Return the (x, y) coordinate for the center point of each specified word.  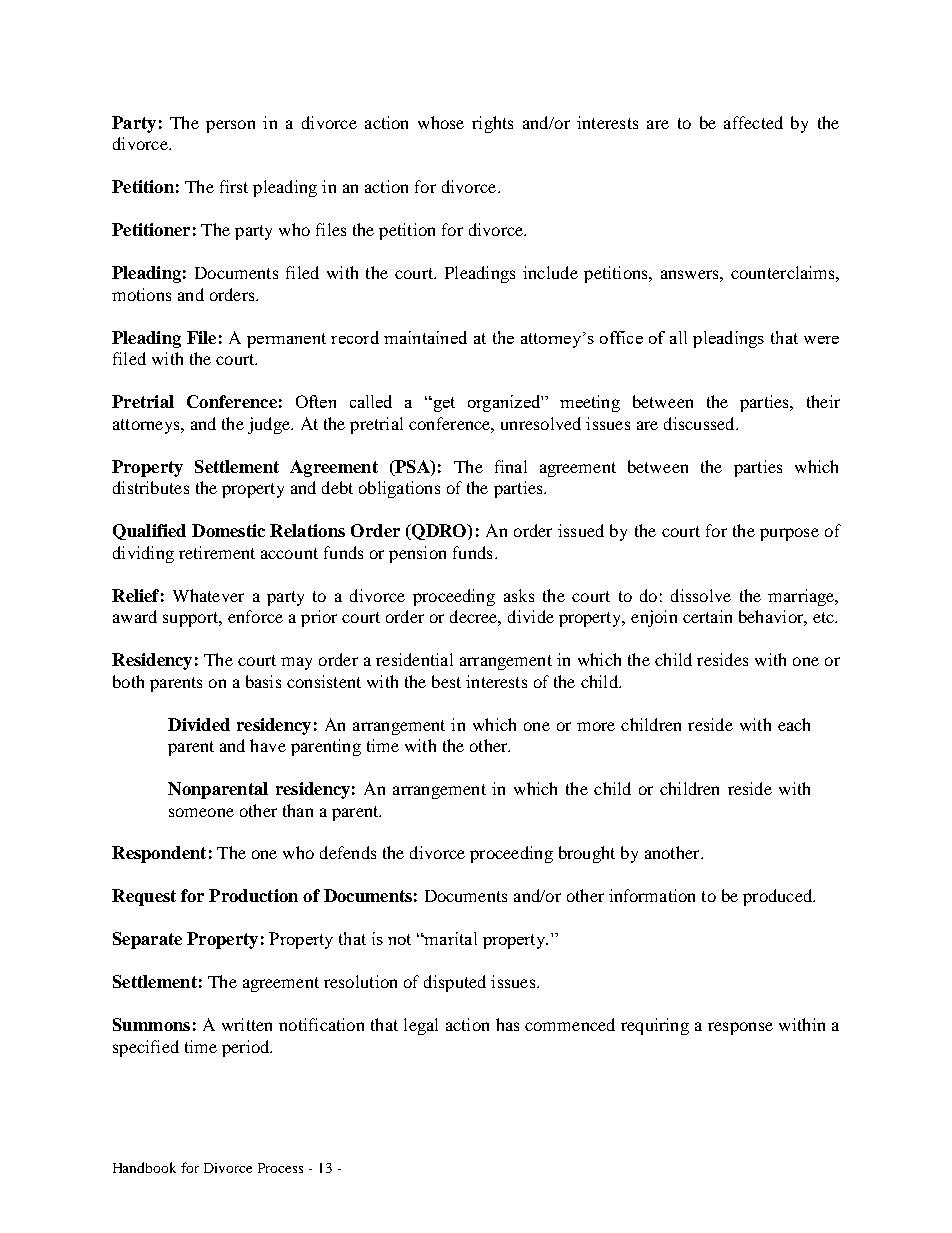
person (230, 126)
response (740, 1028)
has (507, 1024)
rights (492, 124)
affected (753, 122)
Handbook (144, 1167)
